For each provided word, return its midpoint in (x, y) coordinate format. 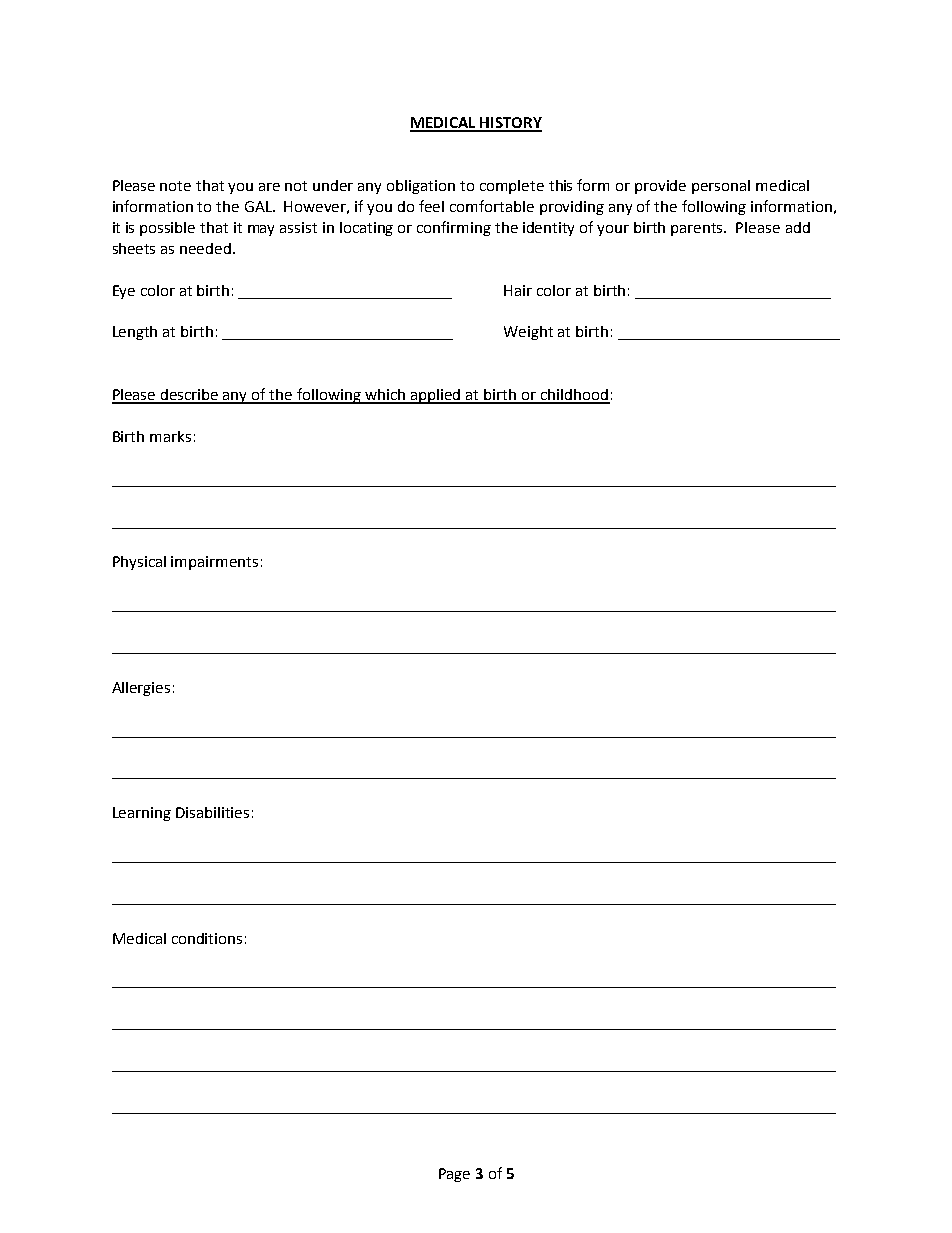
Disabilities (212, 812)
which (385, 396)
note (175, 186)
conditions (207, 938)
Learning (142, 814)
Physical (139, 563)
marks (170, 436)
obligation (421, 187)
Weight (528, 333)
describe (190, 396)
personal (721, 187)
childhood (574, 396)
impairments (214, 563)
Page (454, 1175)
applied (436, 396)
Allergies (141, 689)
